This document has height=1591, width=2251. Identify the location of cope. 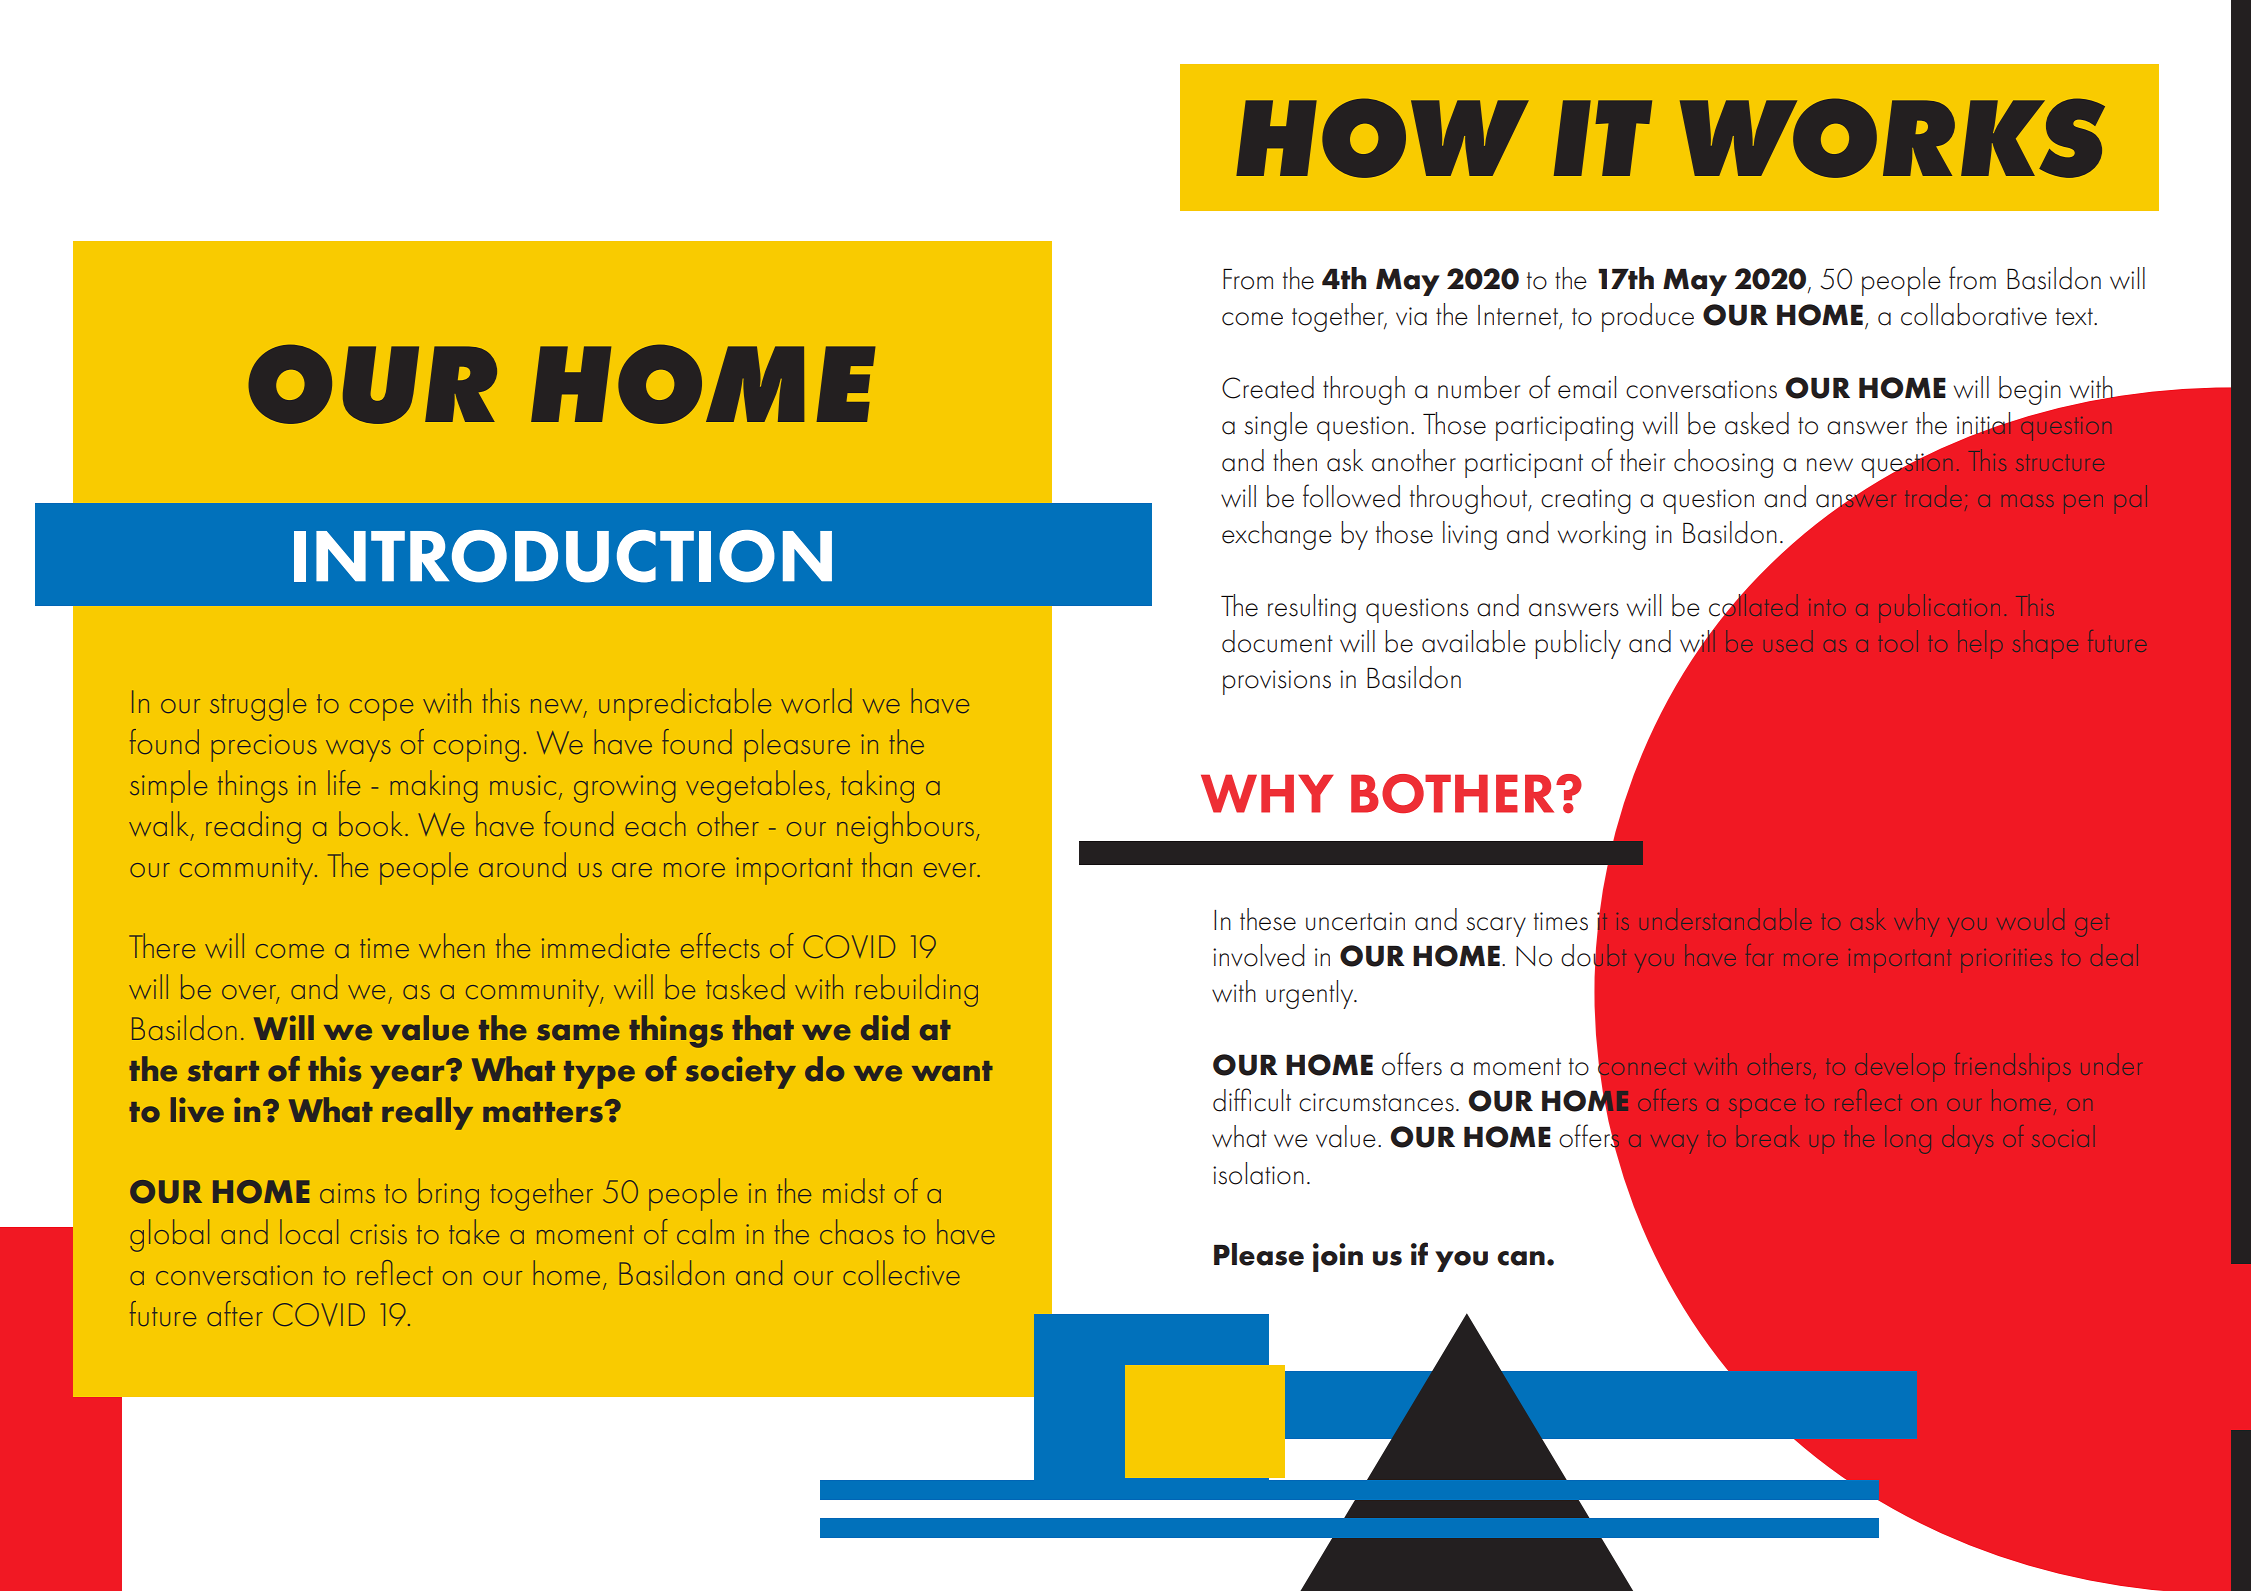
(381, 710).
